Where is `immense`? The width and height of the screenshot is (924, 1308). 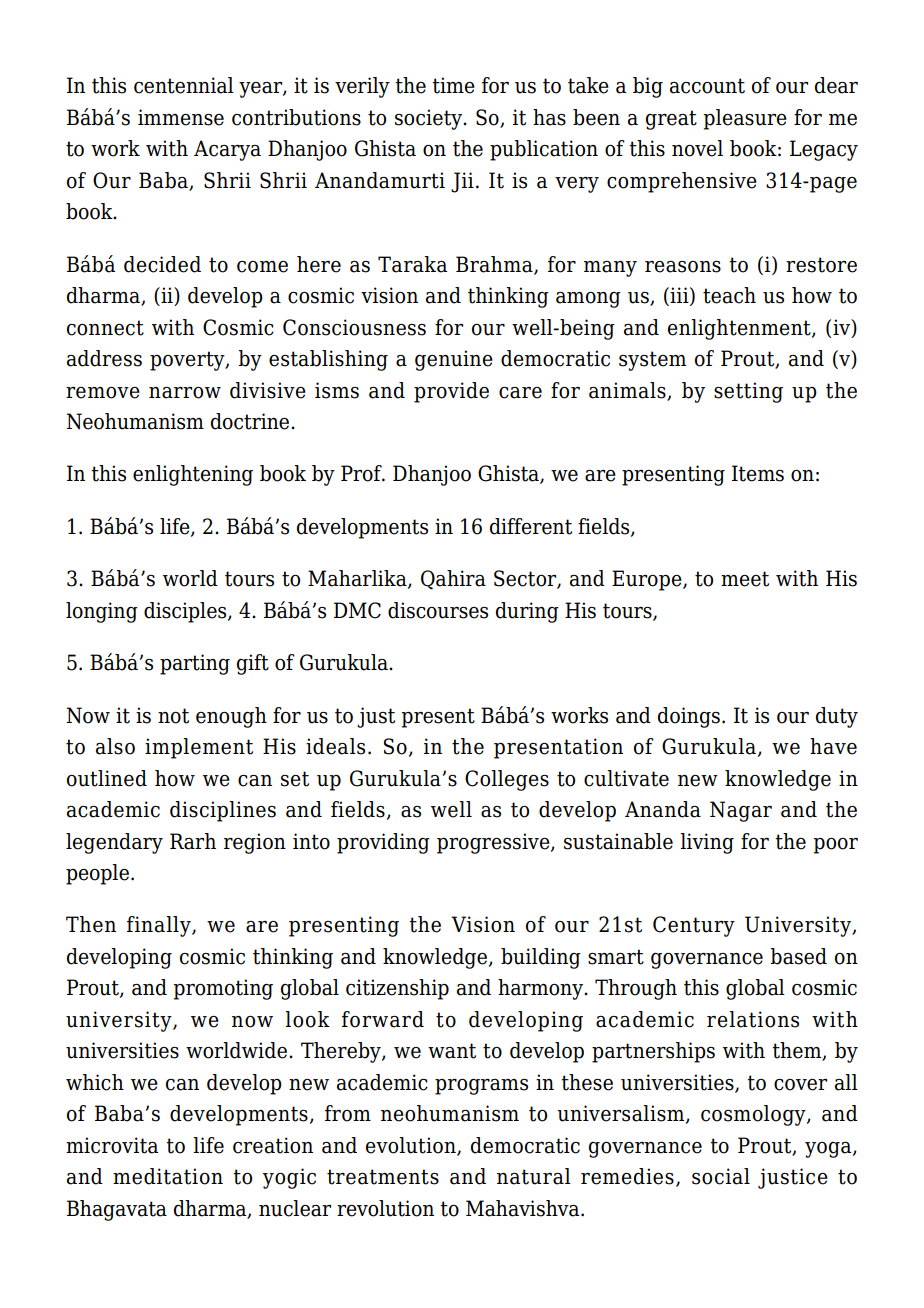
immense is located at coordinates (181, 117).
